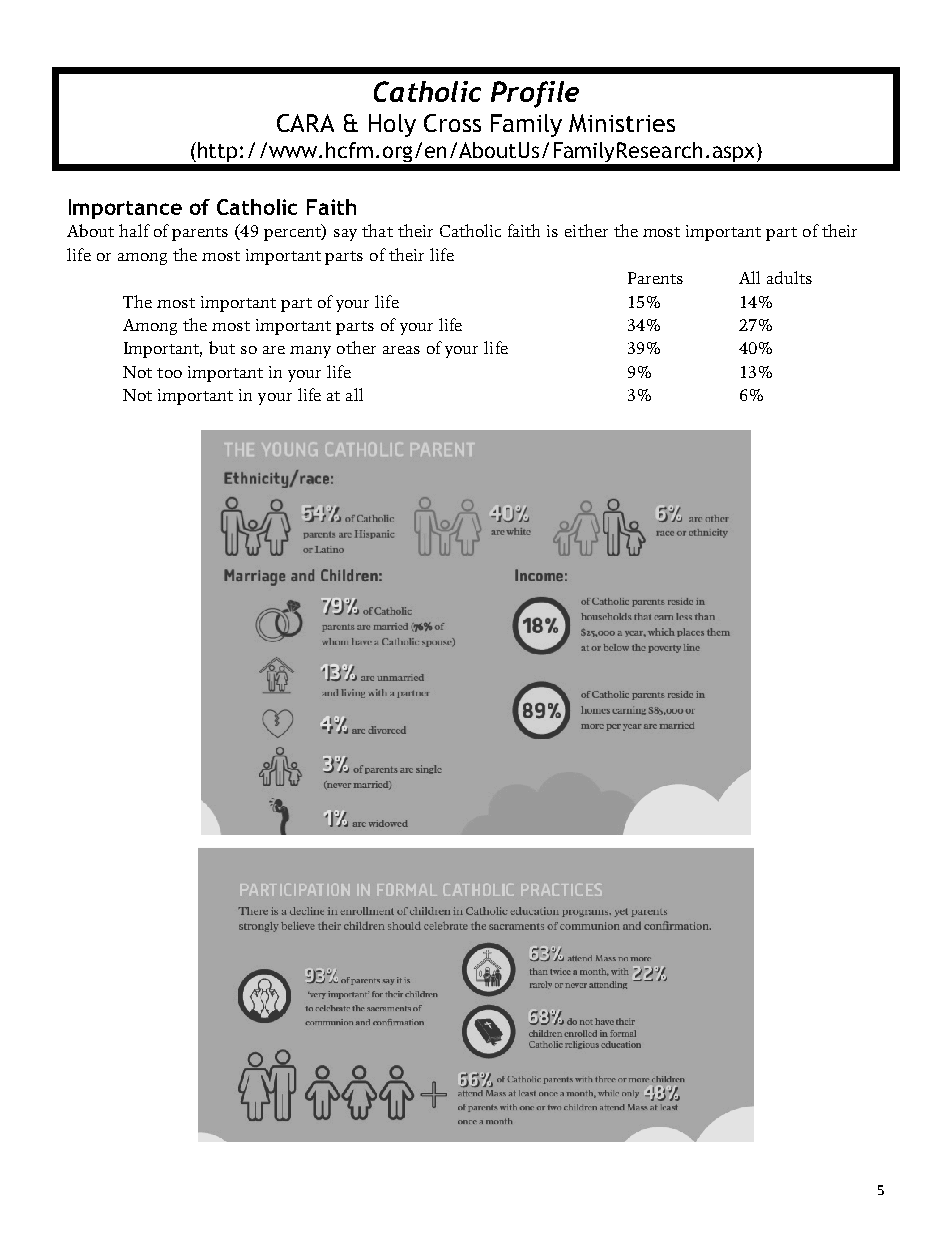 This page has height=1233, width=952. What do you see at coordinates (535, 94) in the page?
I see `Profile` at bounding box center [535, 94].
